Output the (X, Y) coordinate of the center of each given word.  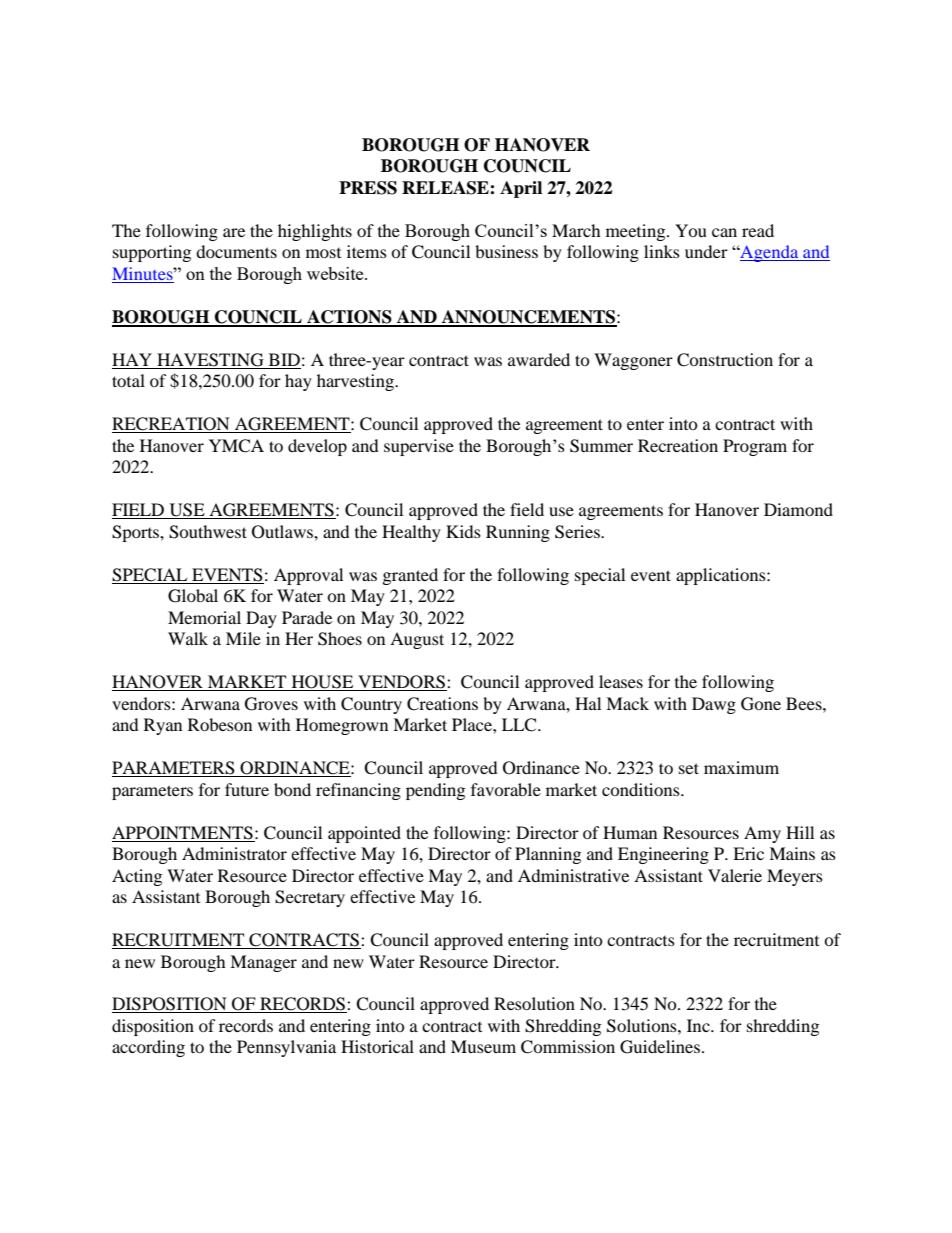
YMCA (236, 446)
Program (755, 447)
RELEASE (446, 188)
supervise (419, 447)
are (234, 232)
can (724, 232)
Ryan (163, 726)
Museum (483, 1046)
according (148, 1048)
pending (435, 791)
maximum (741, 767)
